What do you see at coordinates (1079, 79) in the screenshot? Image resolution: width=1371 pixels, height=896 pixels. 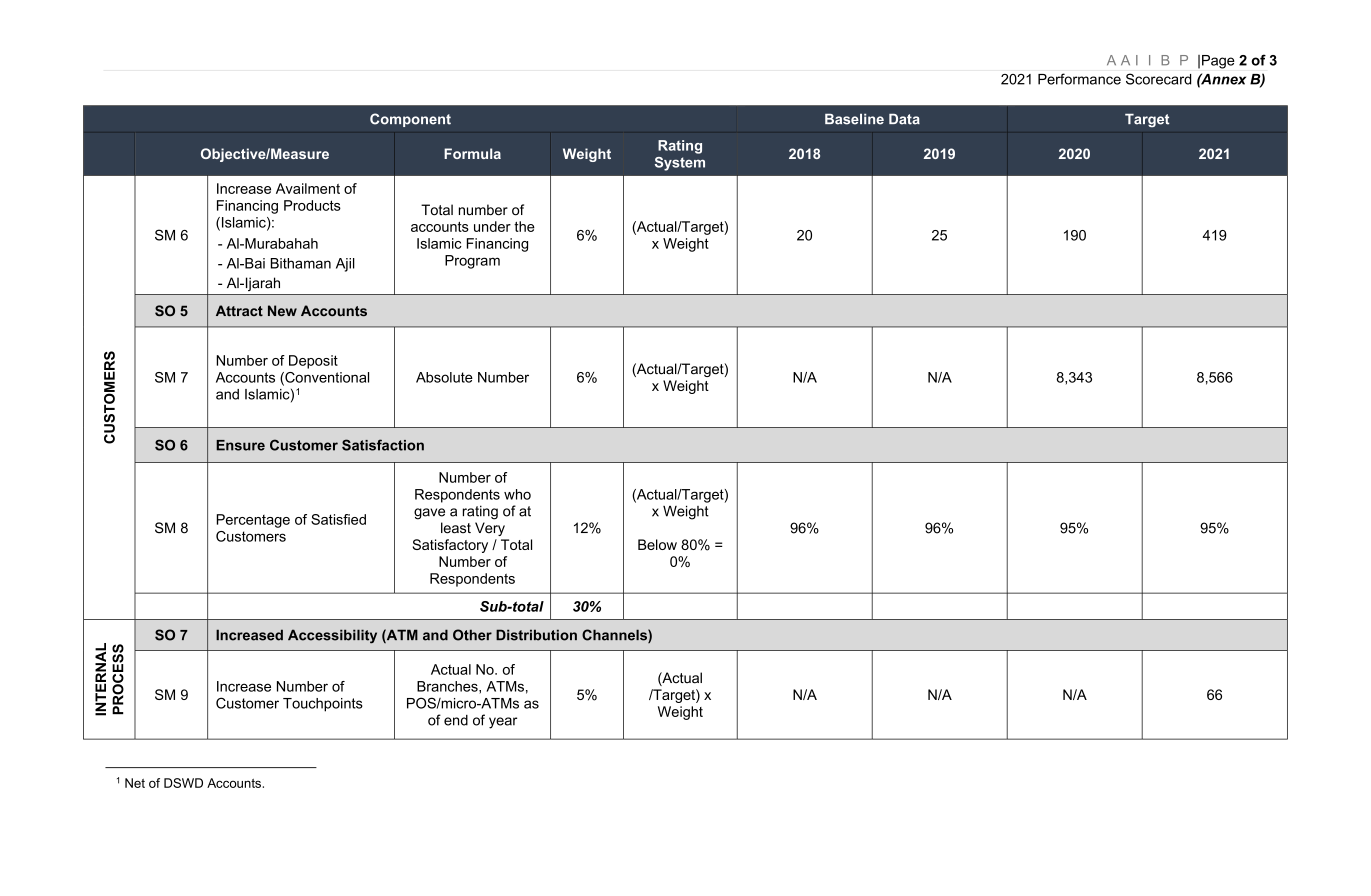 I see `Performance` at bounding box center [1079, 79].
